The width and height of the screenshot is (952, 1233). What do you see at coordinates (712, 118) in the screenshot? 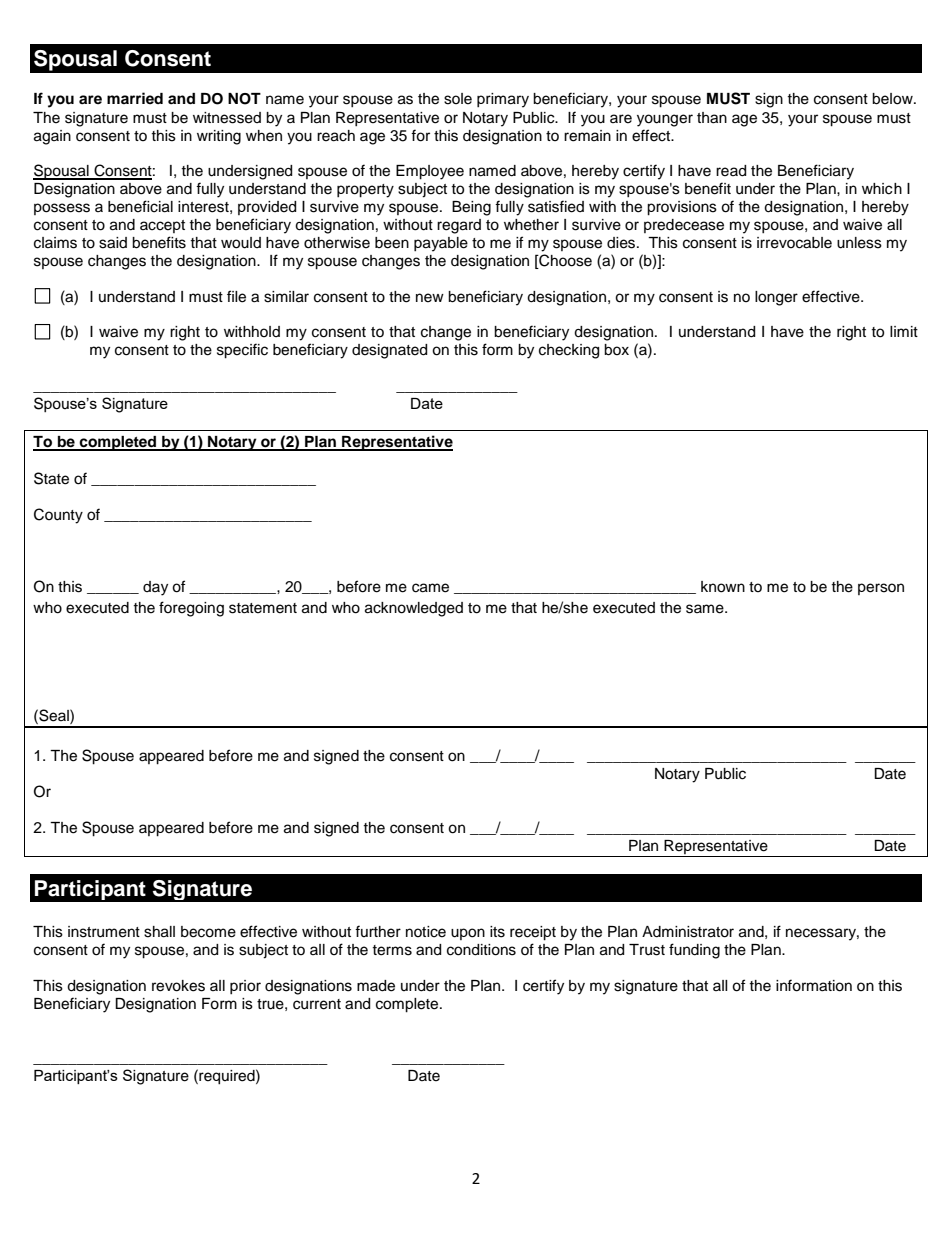
I see `than` at bounding box center [712, 118].
